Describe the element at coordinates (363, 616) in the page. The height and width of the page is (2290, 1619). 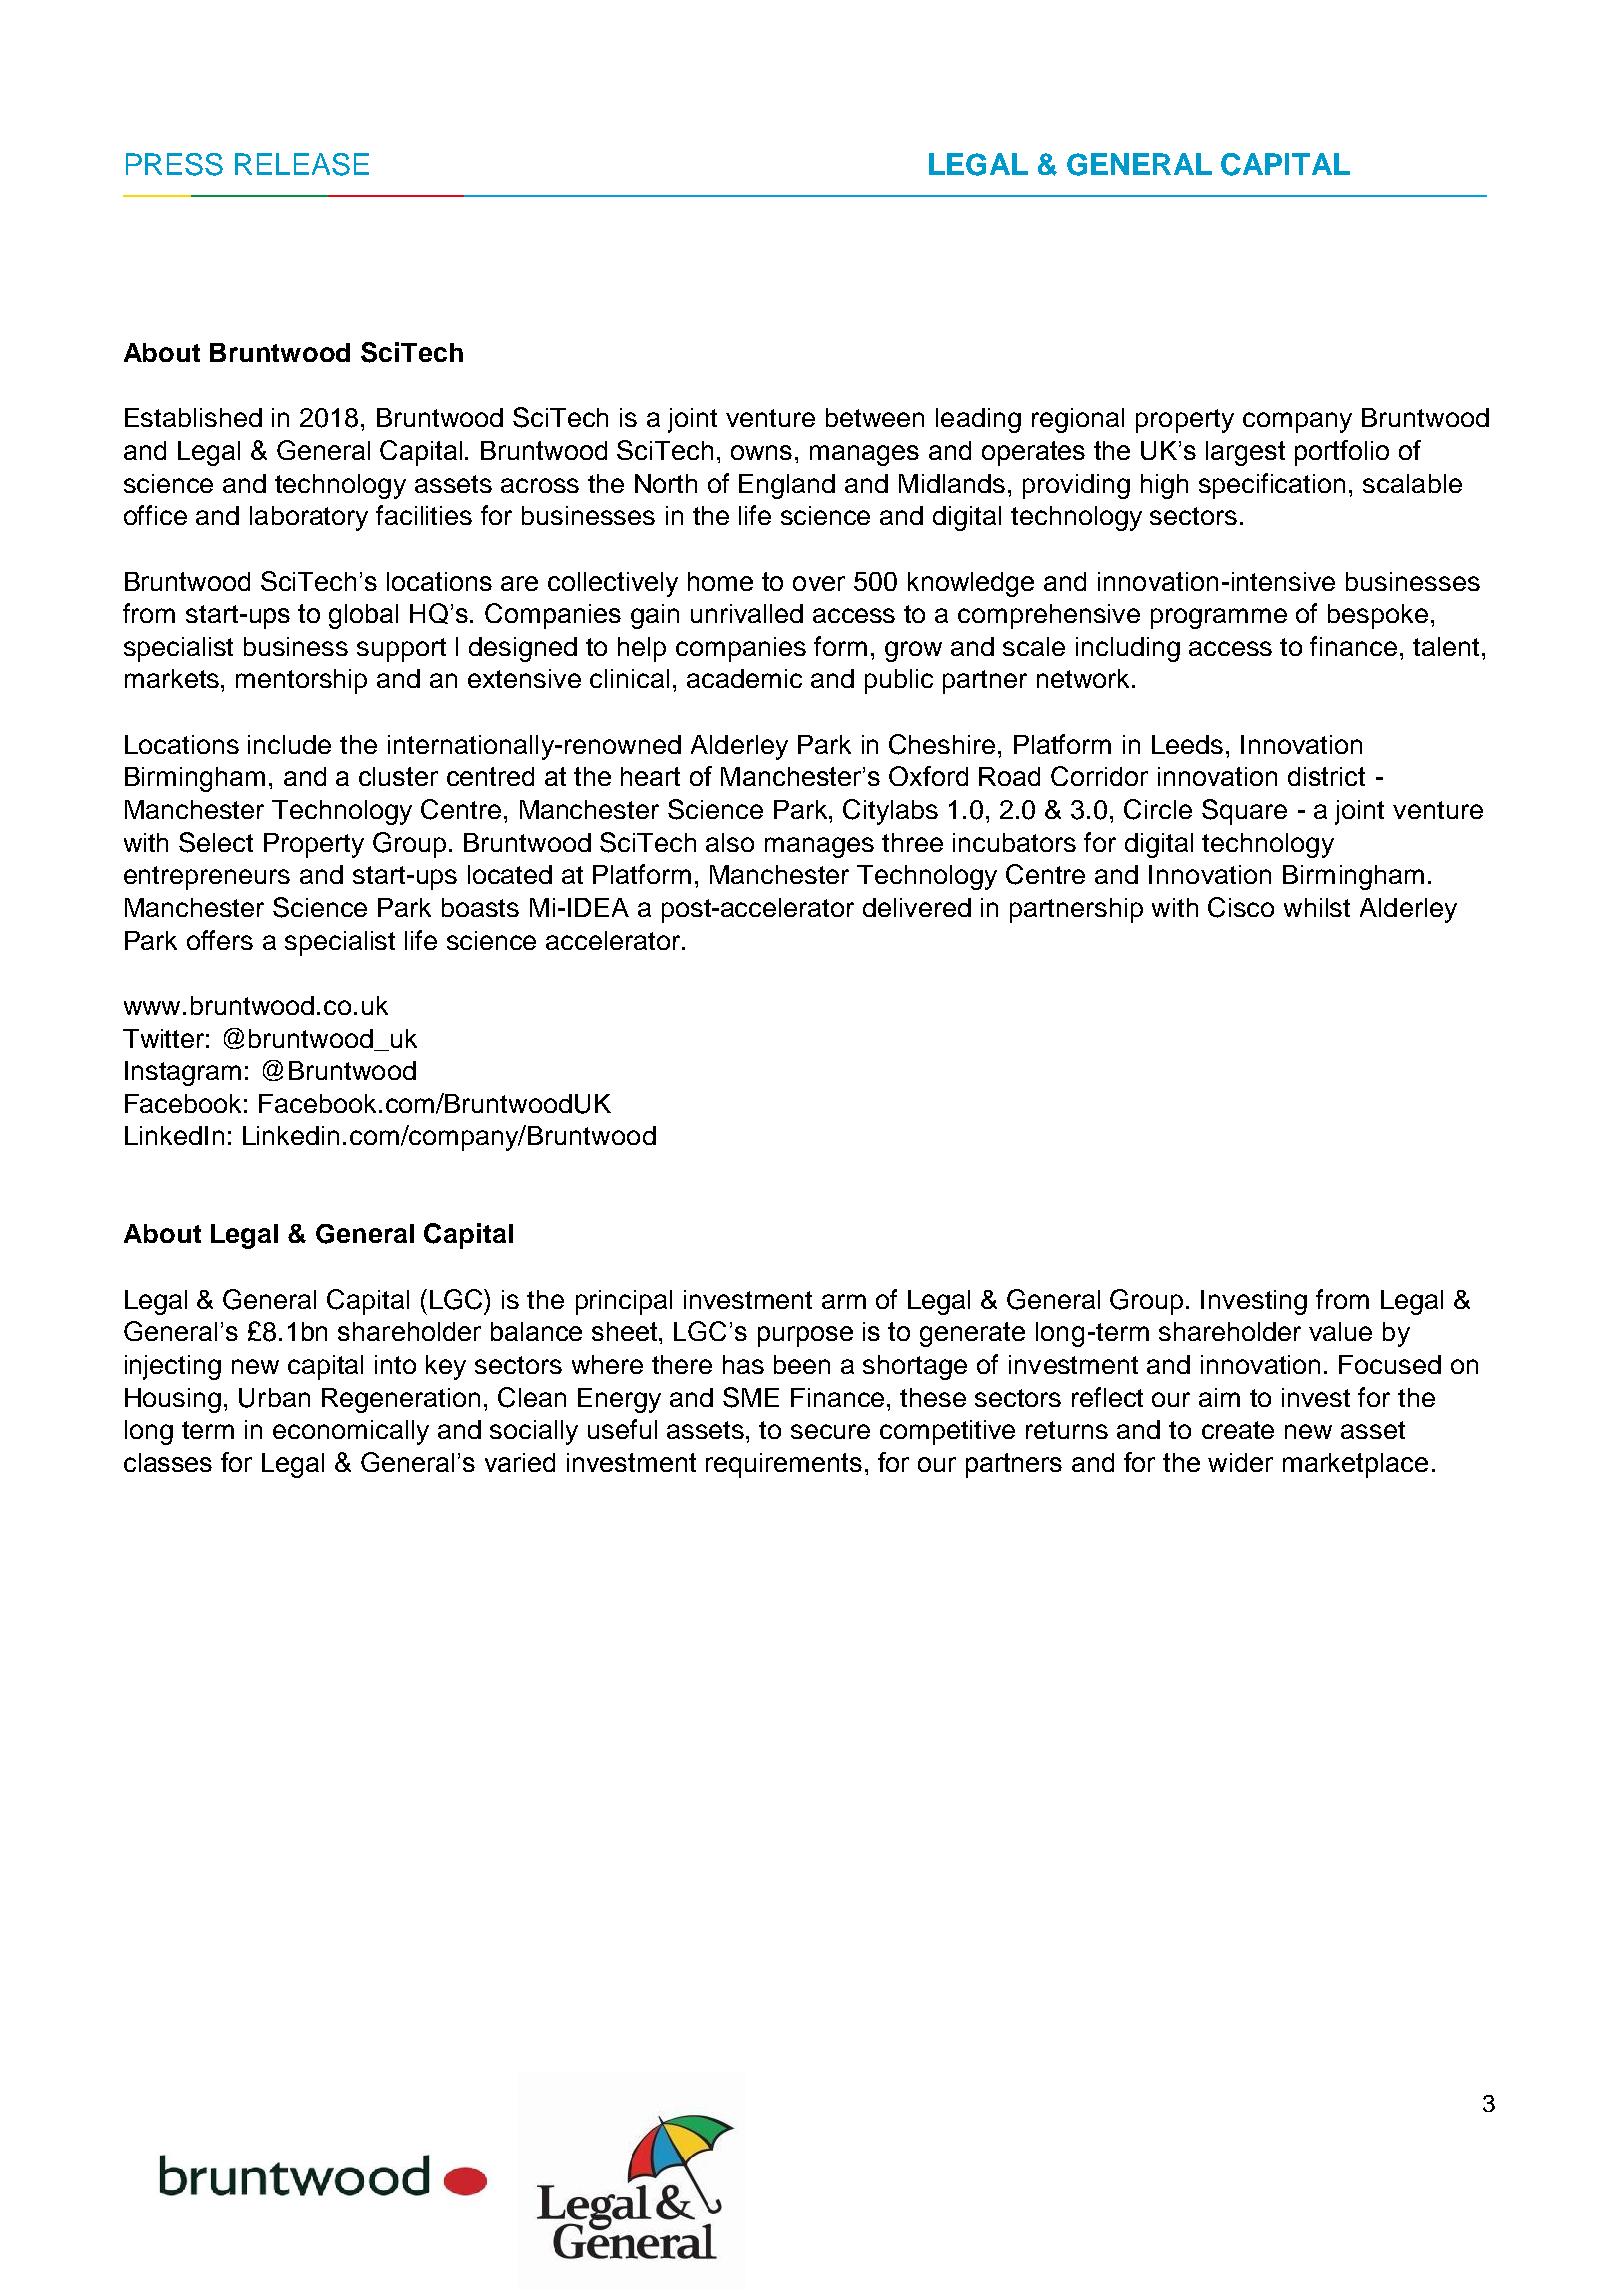
I see `global` at that location.
